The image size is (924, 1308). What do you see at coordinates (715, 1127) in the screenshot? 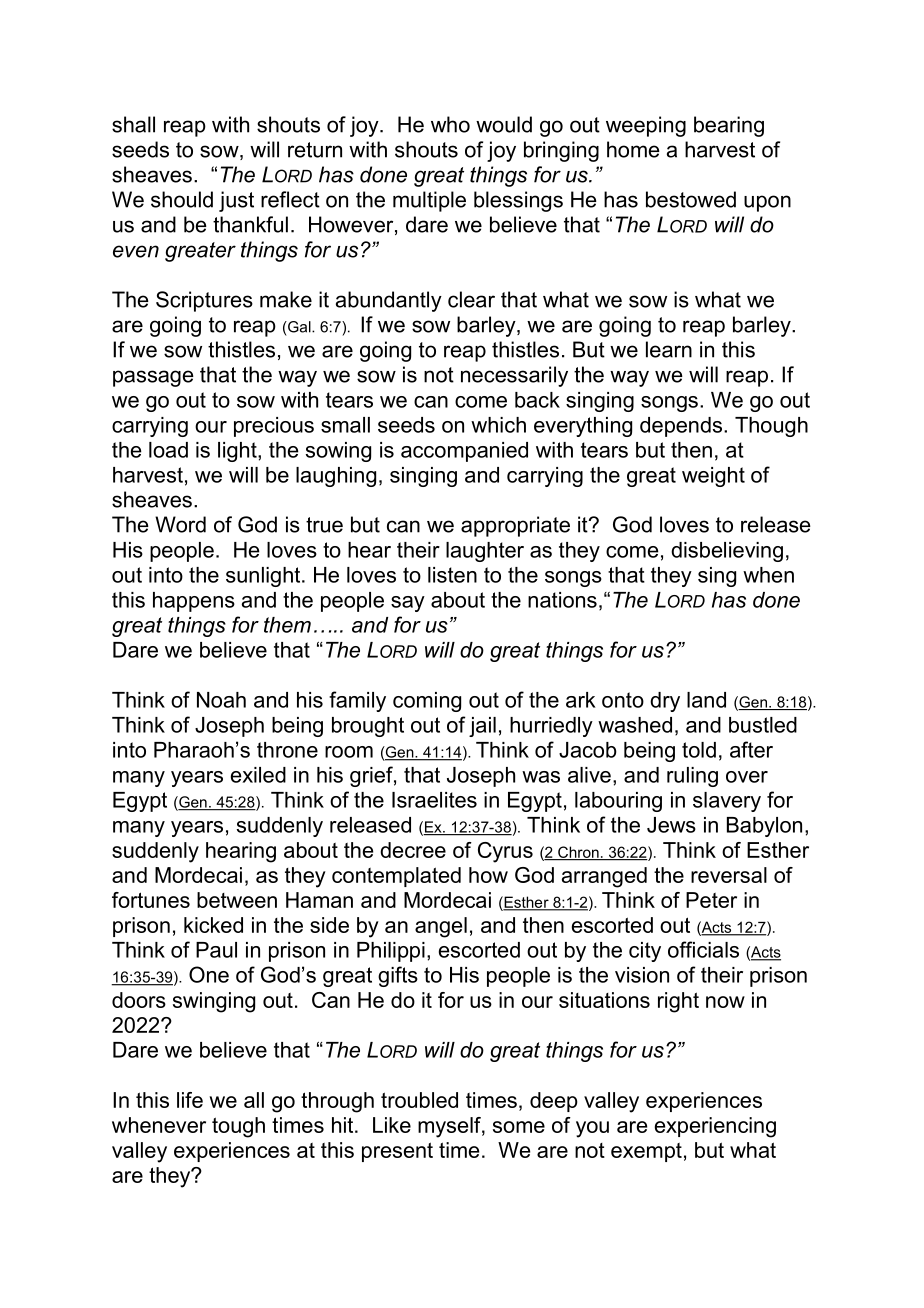
I see `experiencing` at bounding box center [715, 1127].
